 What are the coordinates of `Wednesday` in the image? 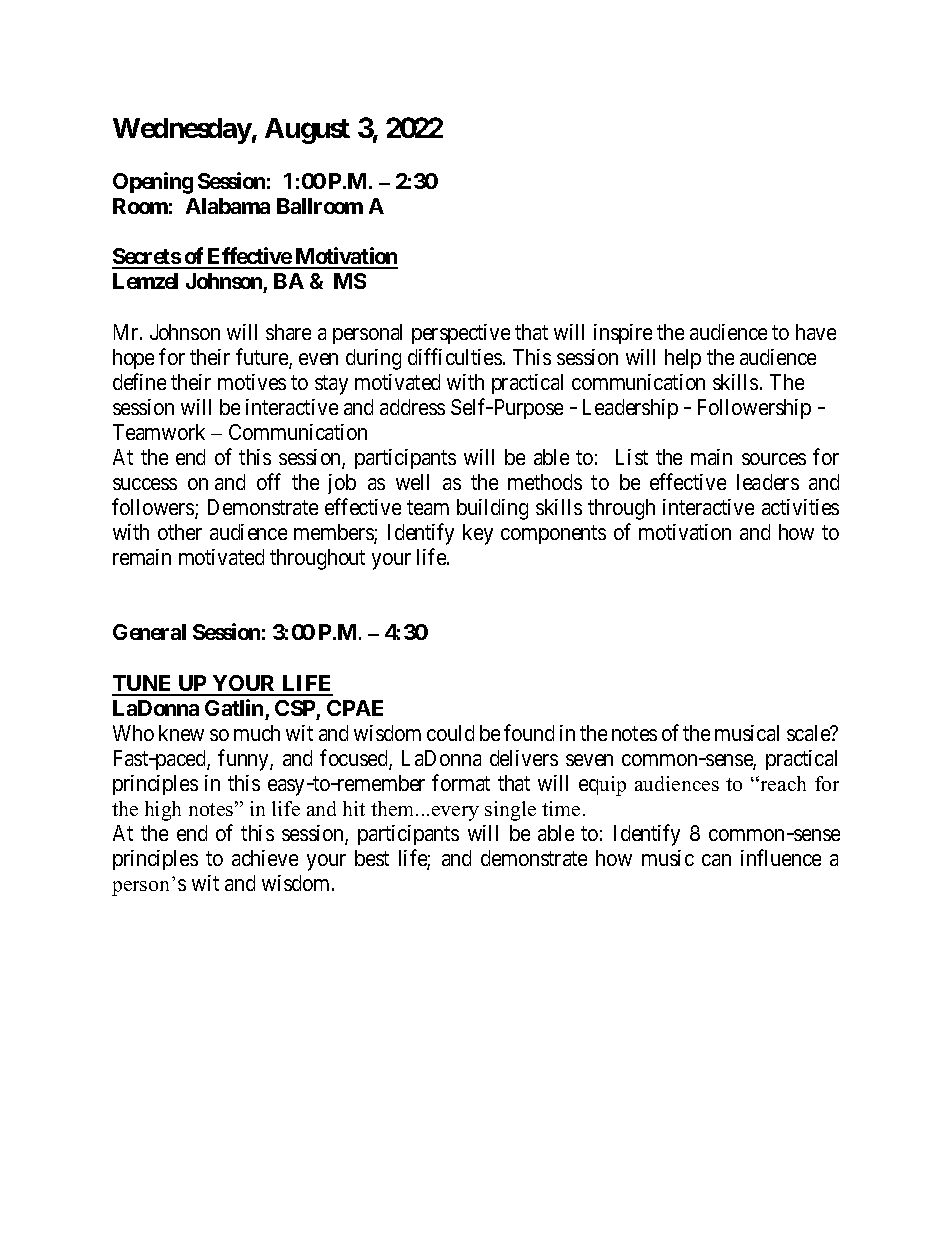 It's located at (182, 131).
